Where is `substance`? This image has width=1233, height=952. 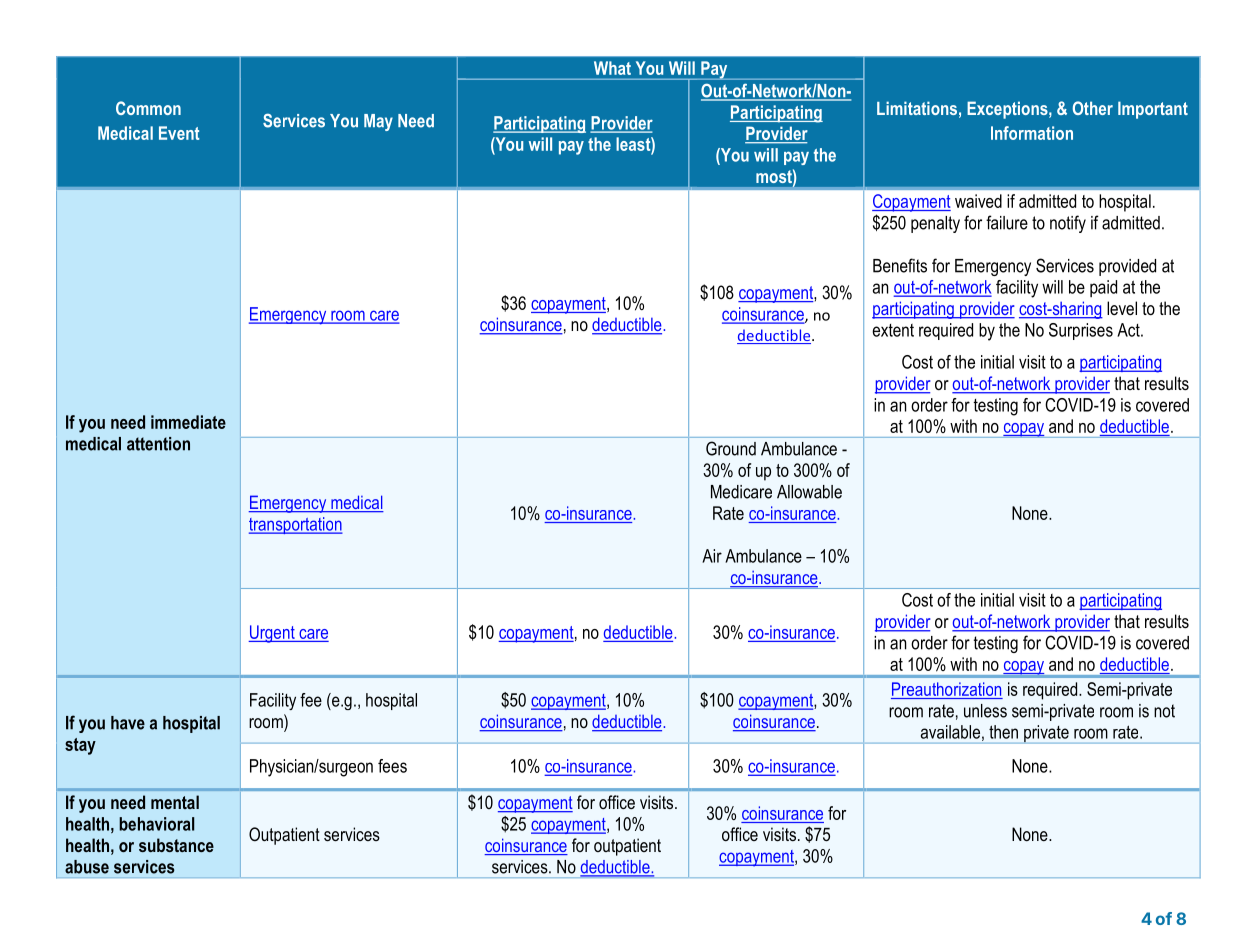 substance is located at coordinates (176, 845).
